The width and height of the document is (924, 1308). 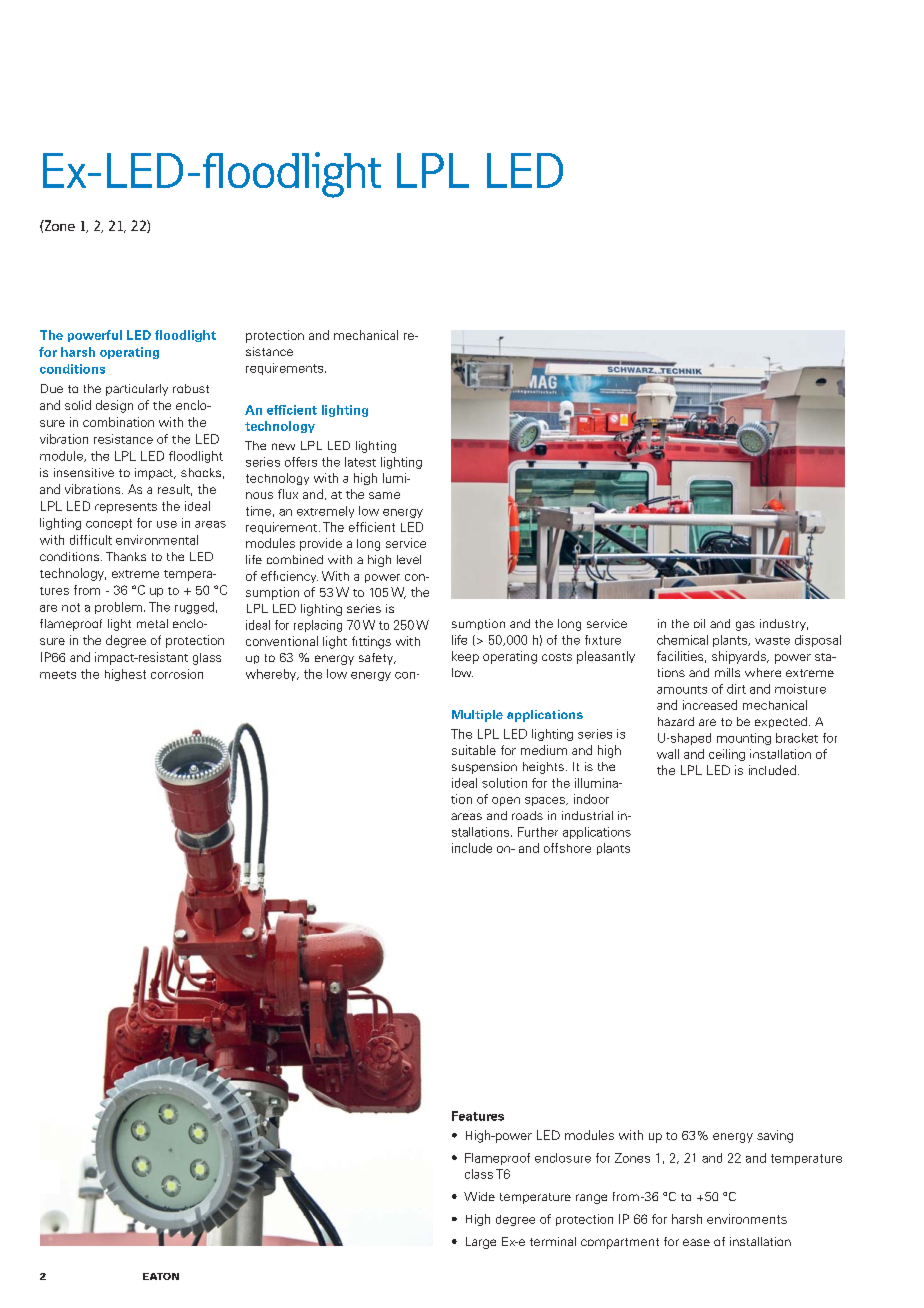 What do you see at coordinates (177, 674) in the document?
I see `corrosion` at bounding box center [177, 674].
